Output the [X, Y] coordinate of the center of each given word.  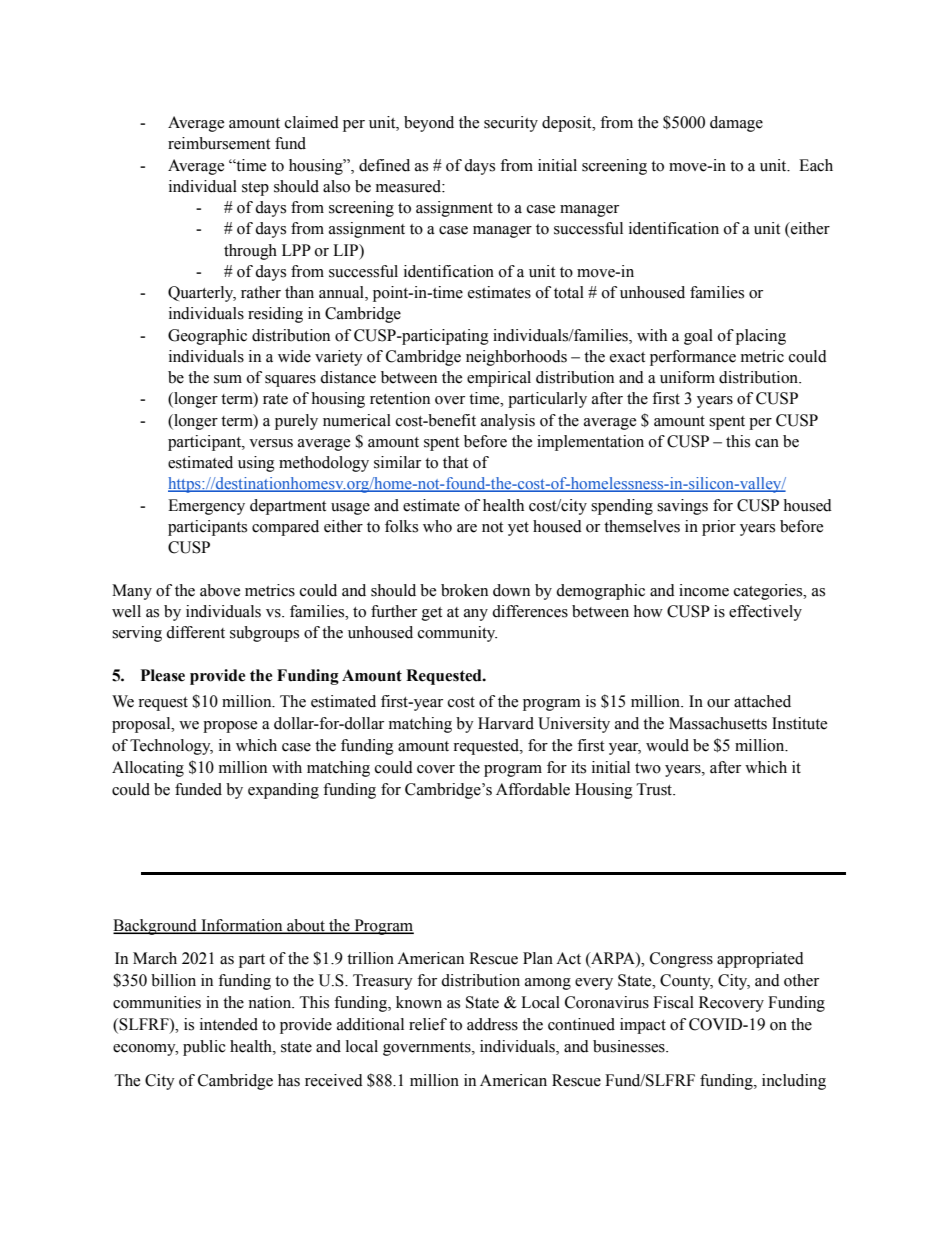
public [204, 1048]
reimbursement [219, 143]
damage [736, 124]
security [511, 124]
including [794, 1082]
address [492, 1024]
